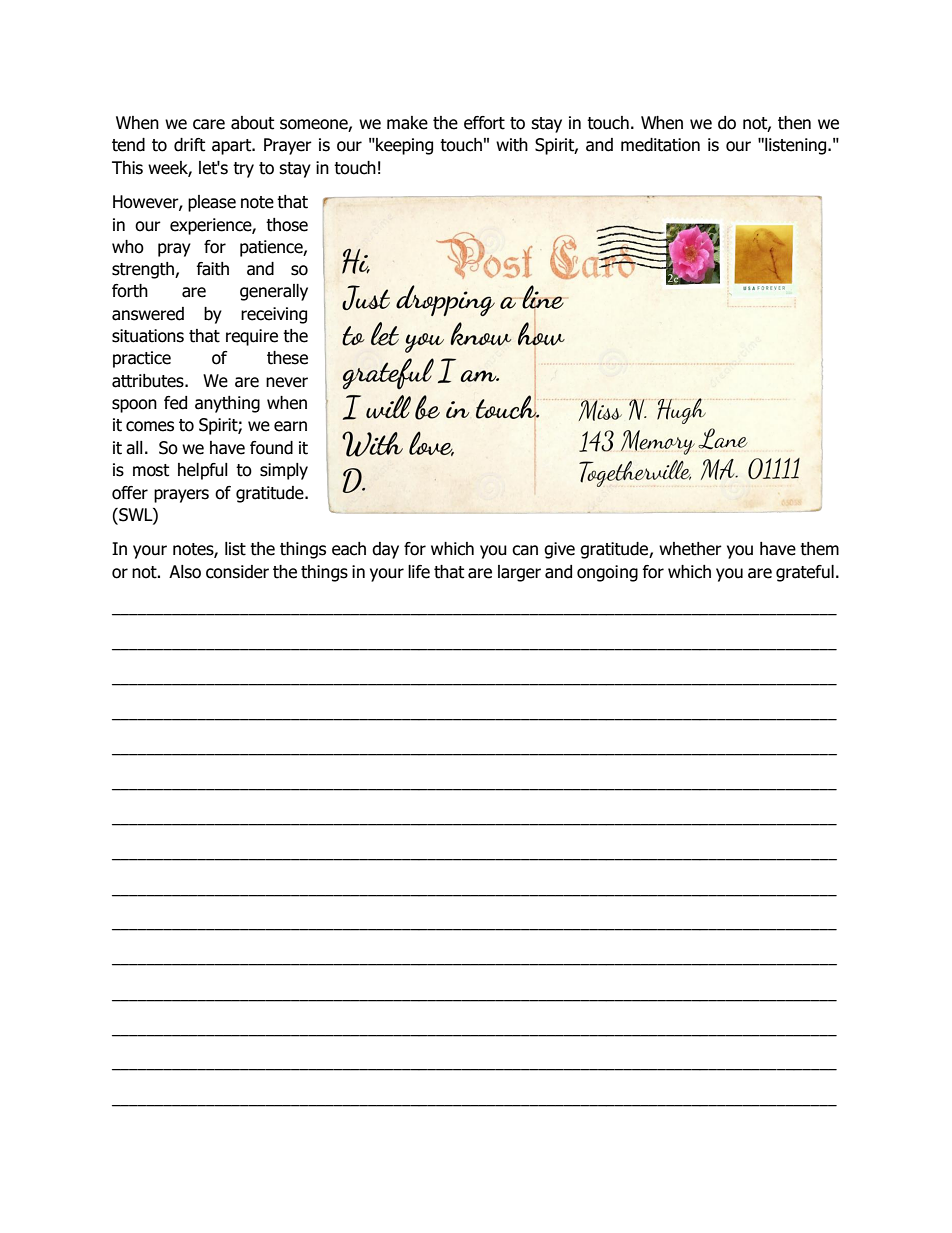 This document has width=952, height=1233. Describe the element at coordinates (227, 404) in the document. I see `anything` at that location.
